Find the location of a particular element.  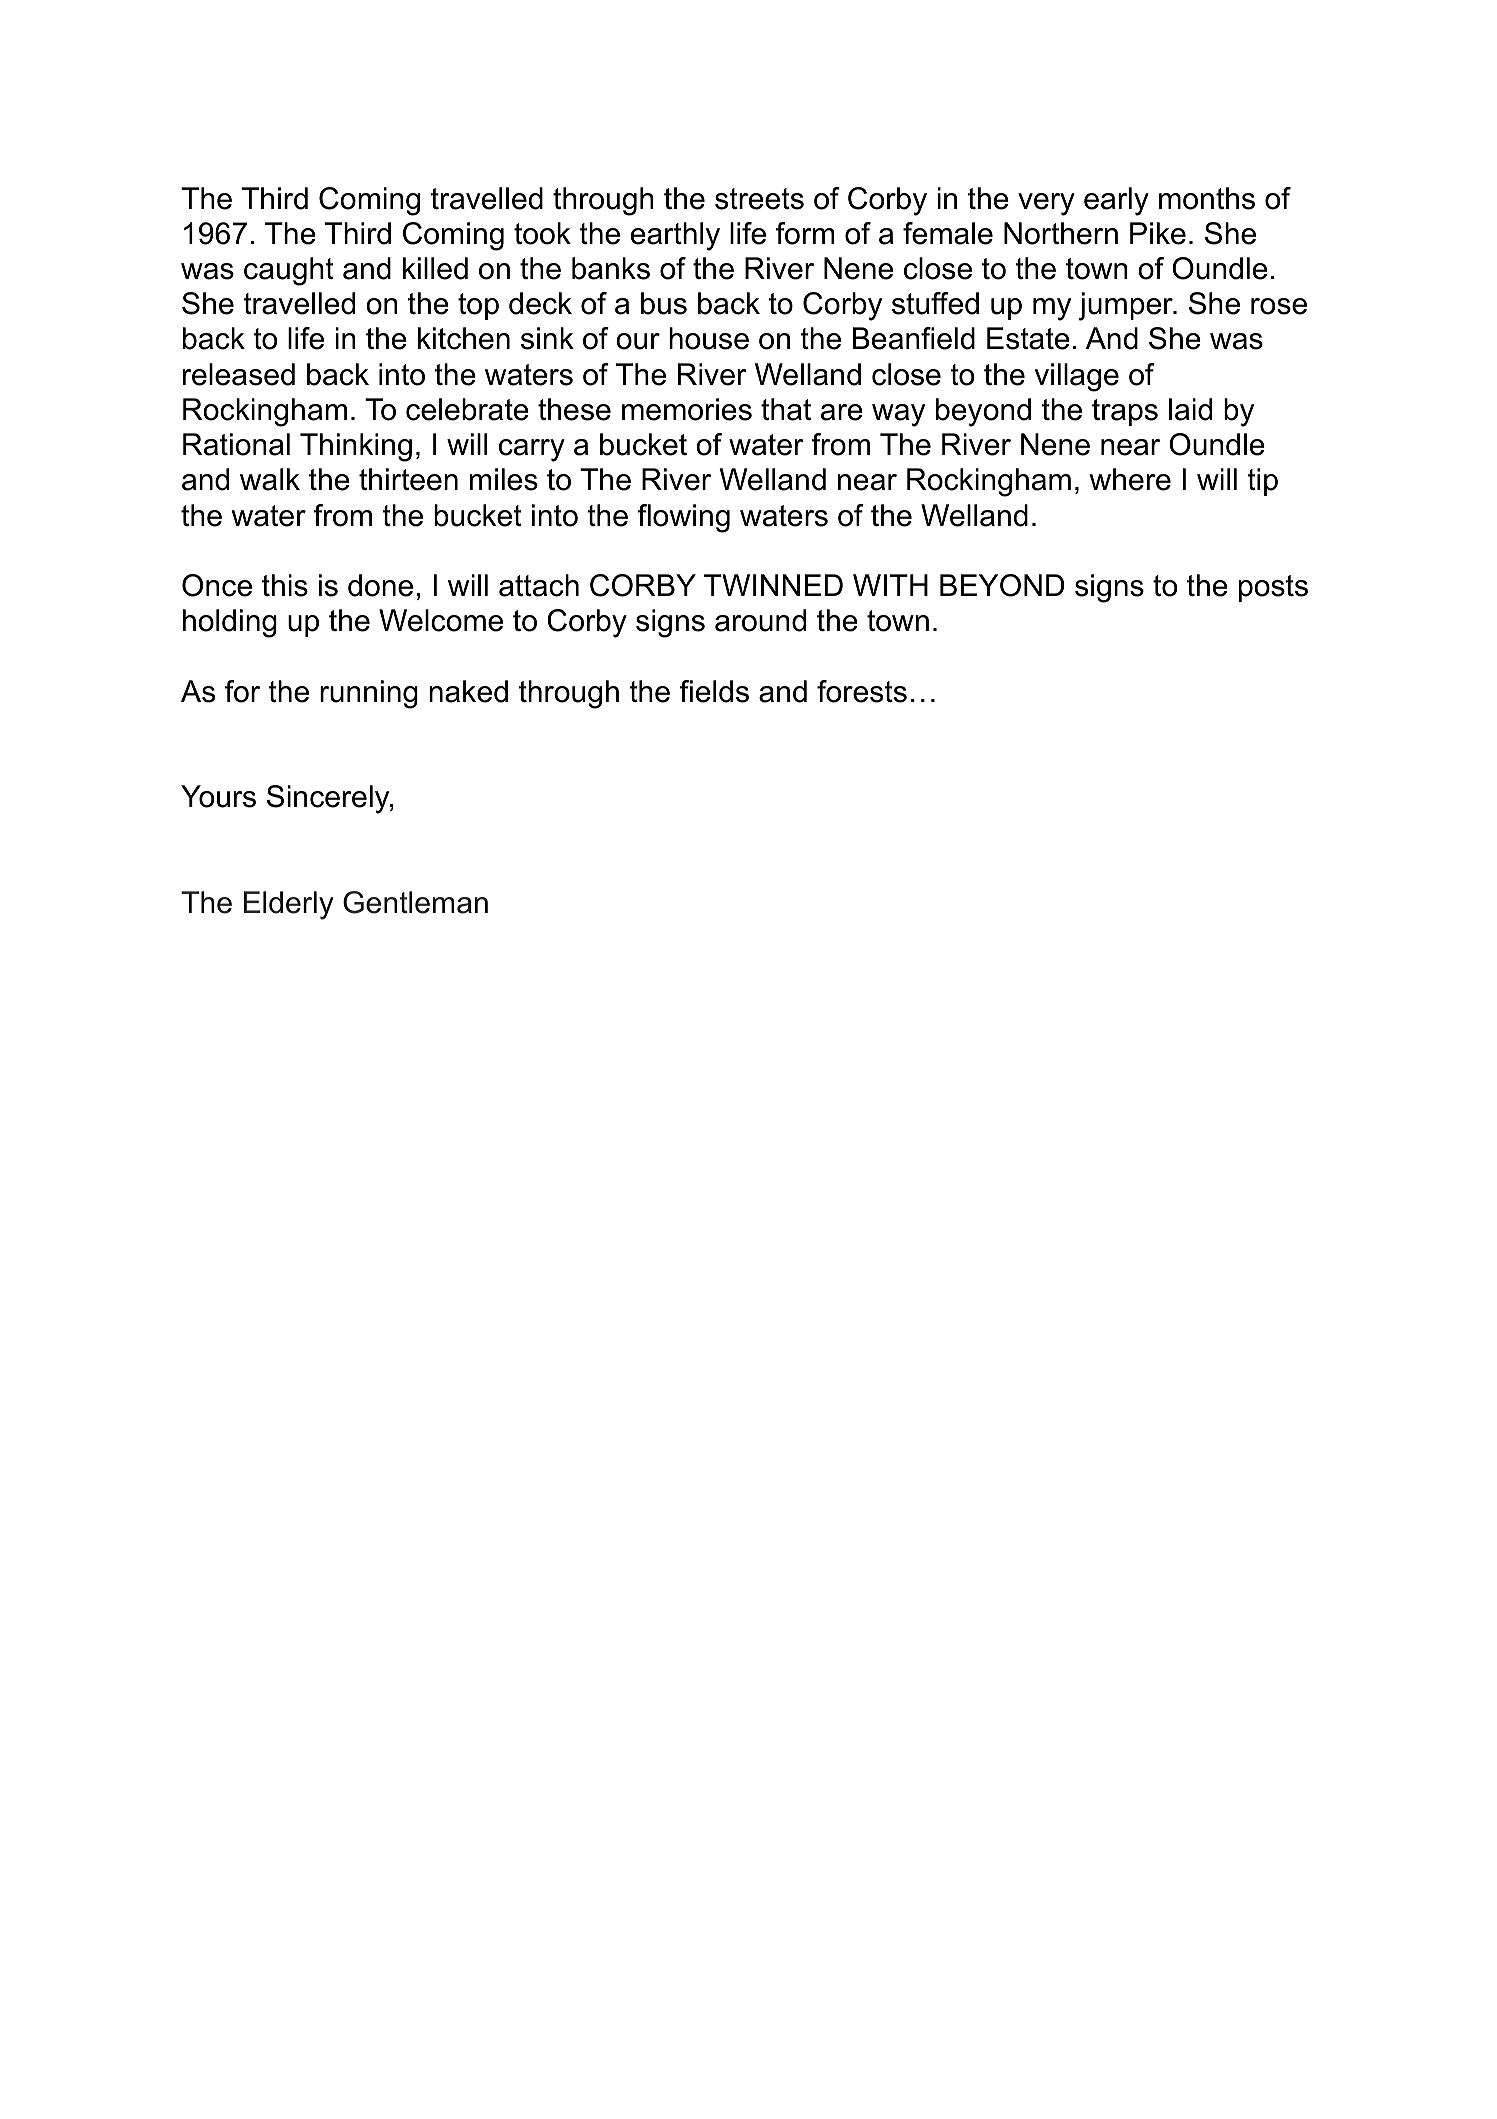

TWINNED is located at coordinates (773, 585).
